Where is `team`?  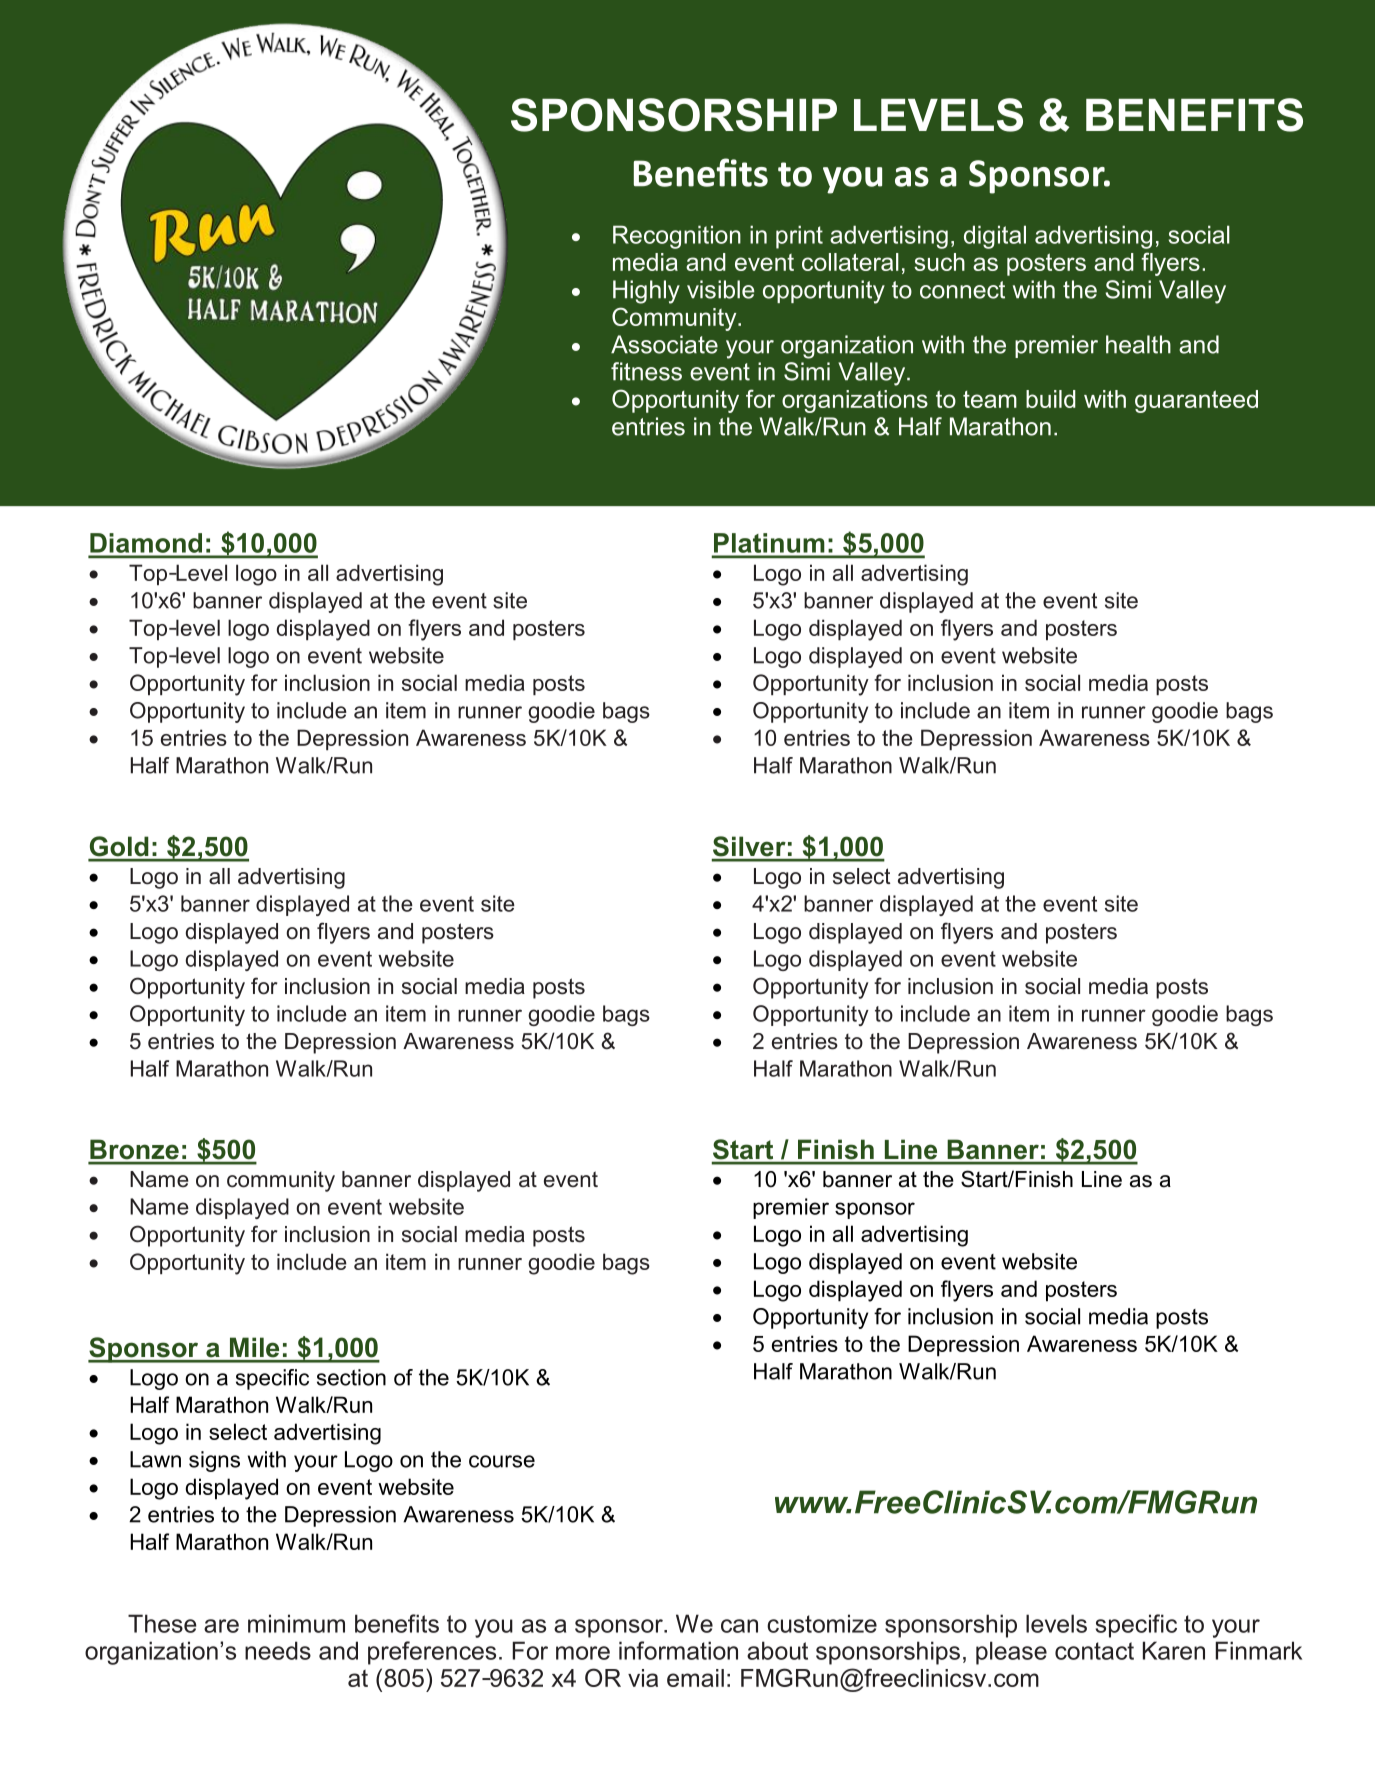
team is located at coordinates (990, 399).
